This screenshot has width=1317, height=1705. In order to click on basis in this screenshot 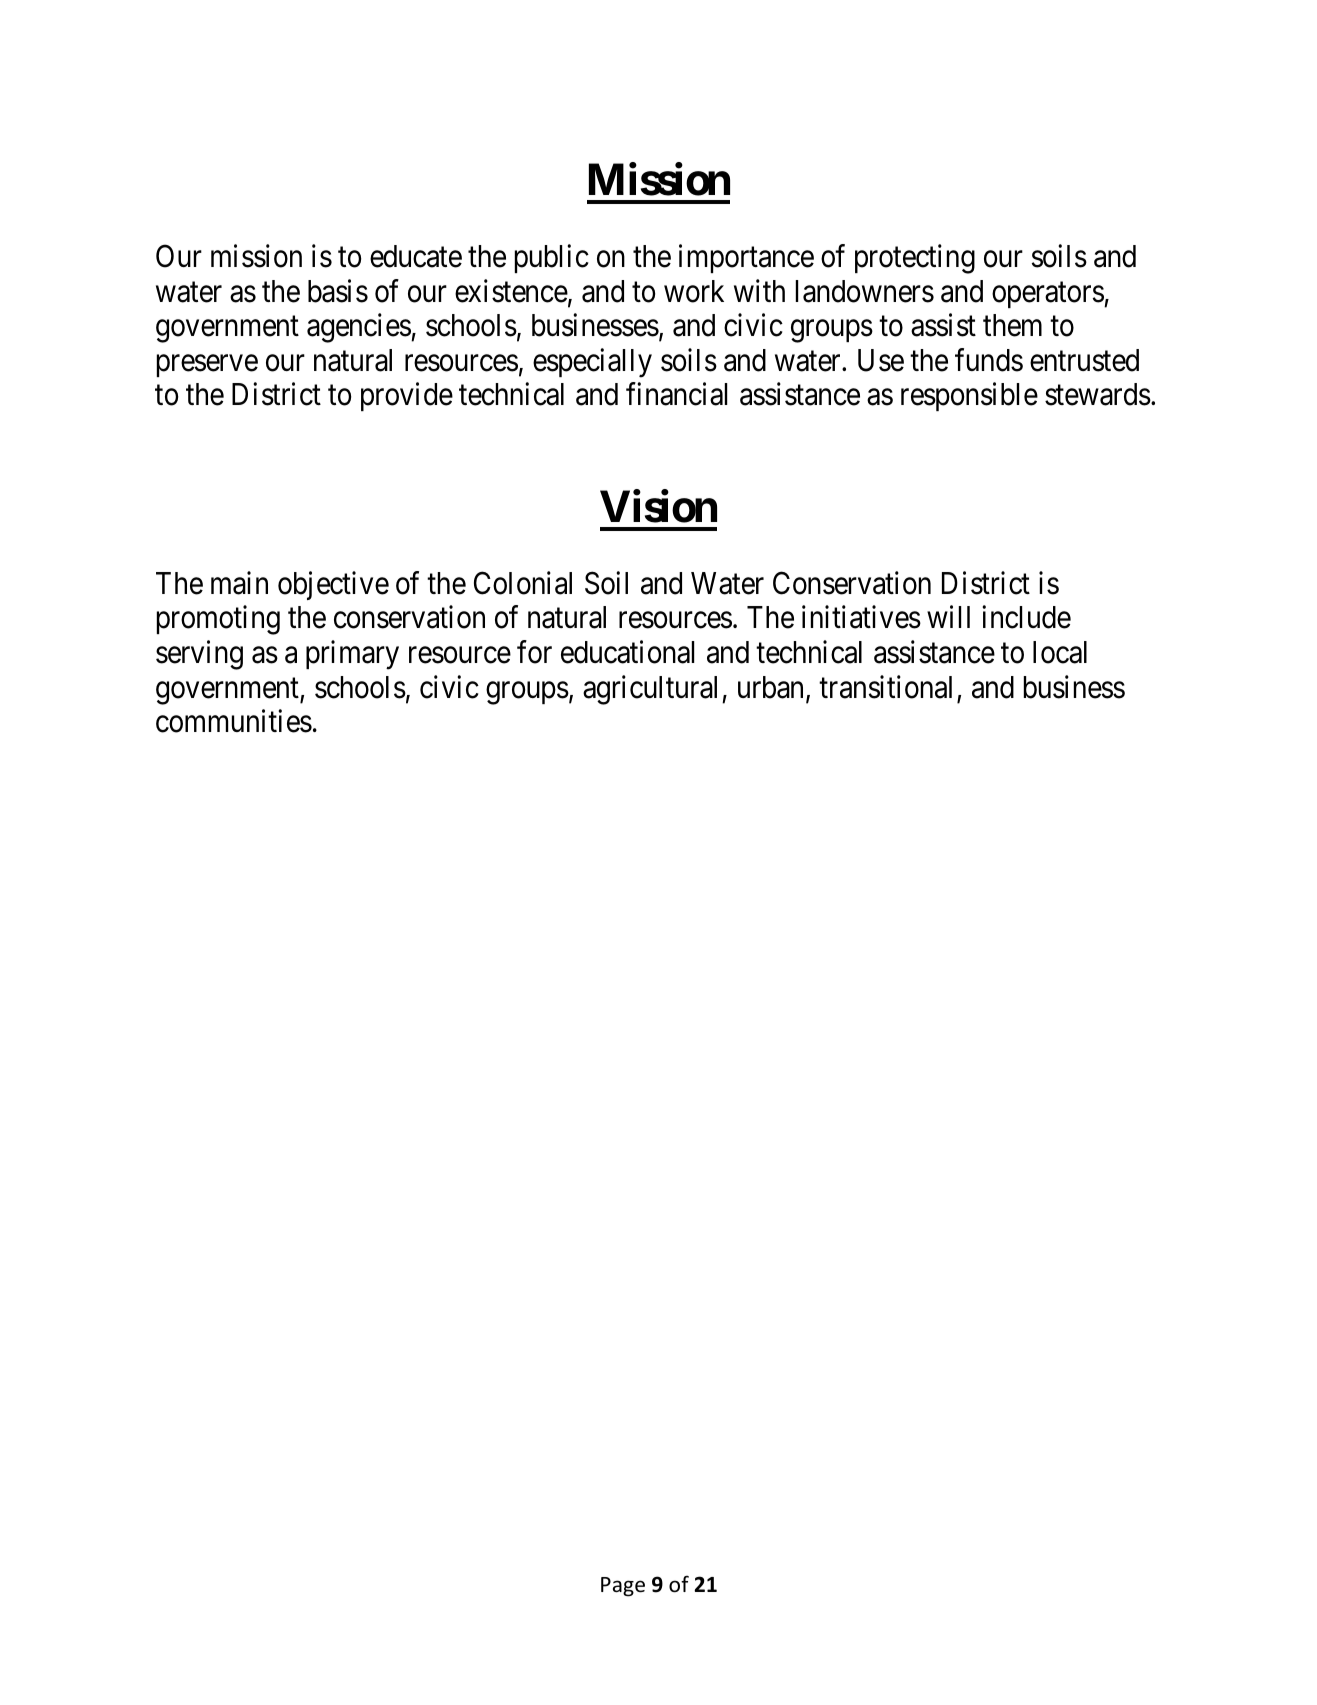, I will do `click(338, 291)`.
